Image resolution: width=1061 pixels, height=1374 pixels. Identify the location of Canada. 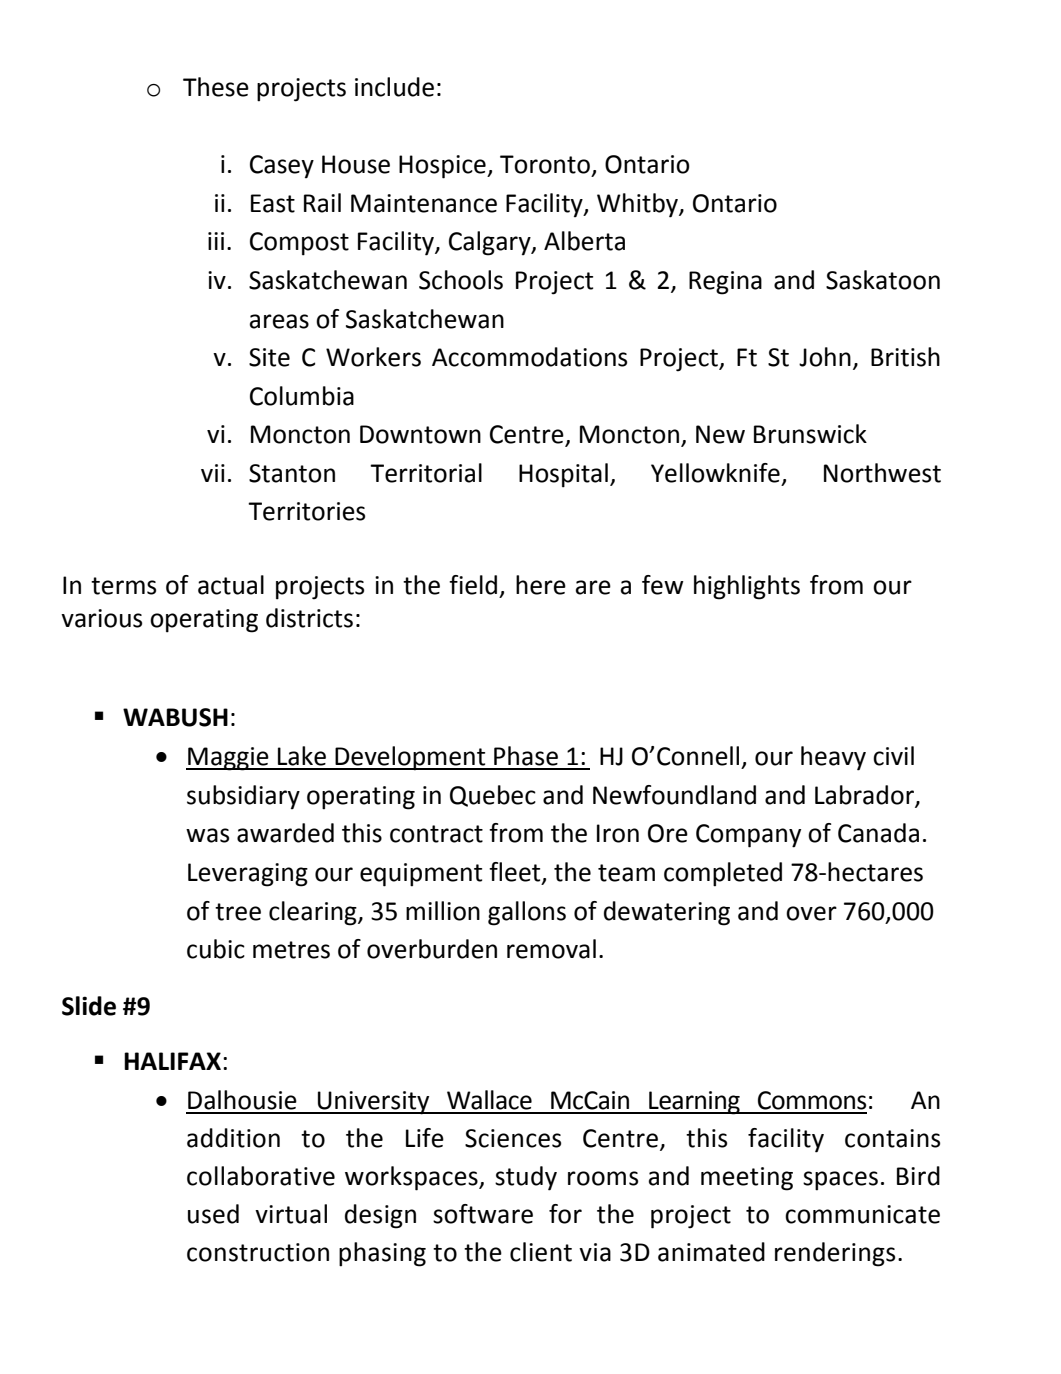
(878, 833).
